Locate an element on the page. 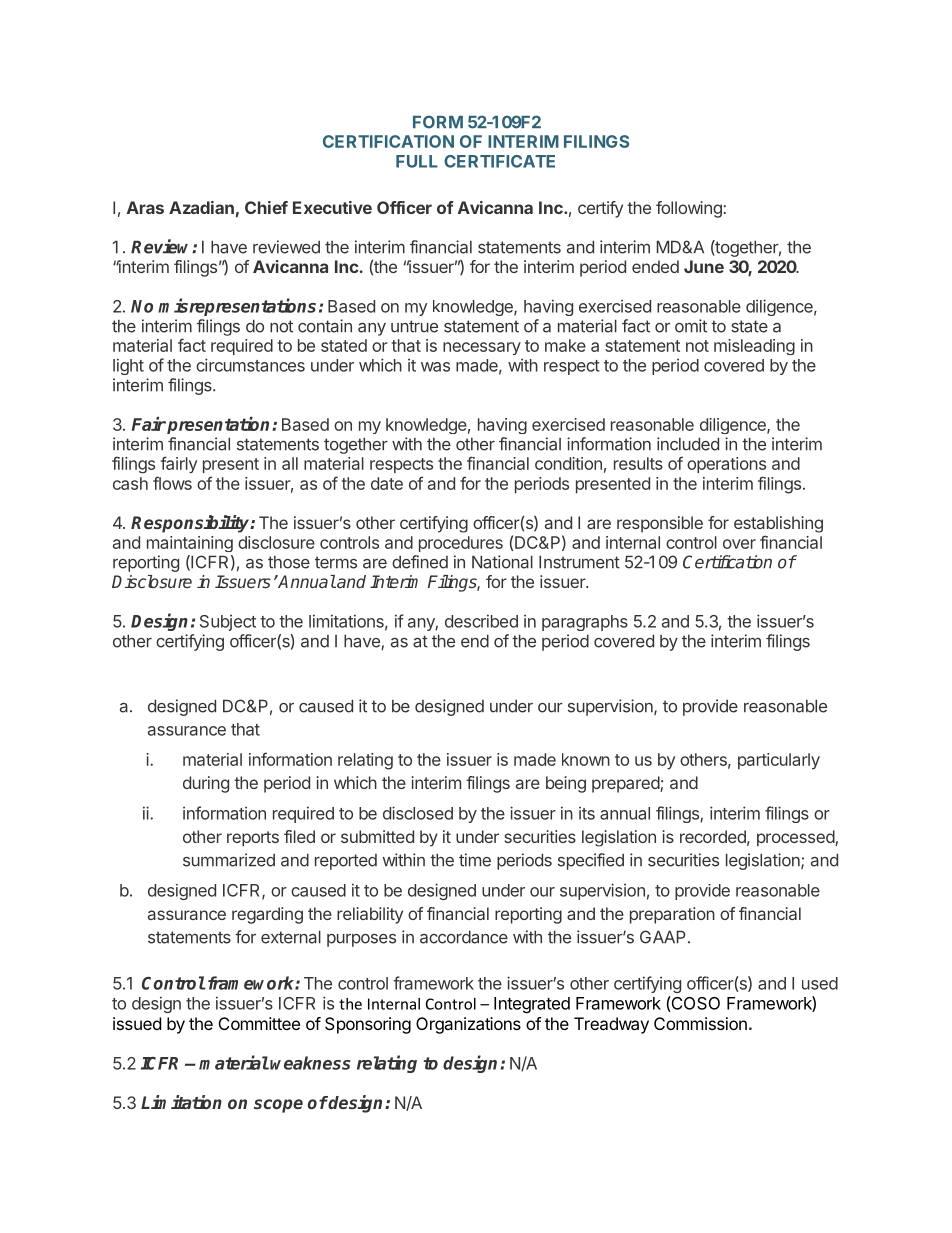 Image resolution: width=952 pixels, height=1233 pixels. paragraphs is located at coordinates (585, 623).
